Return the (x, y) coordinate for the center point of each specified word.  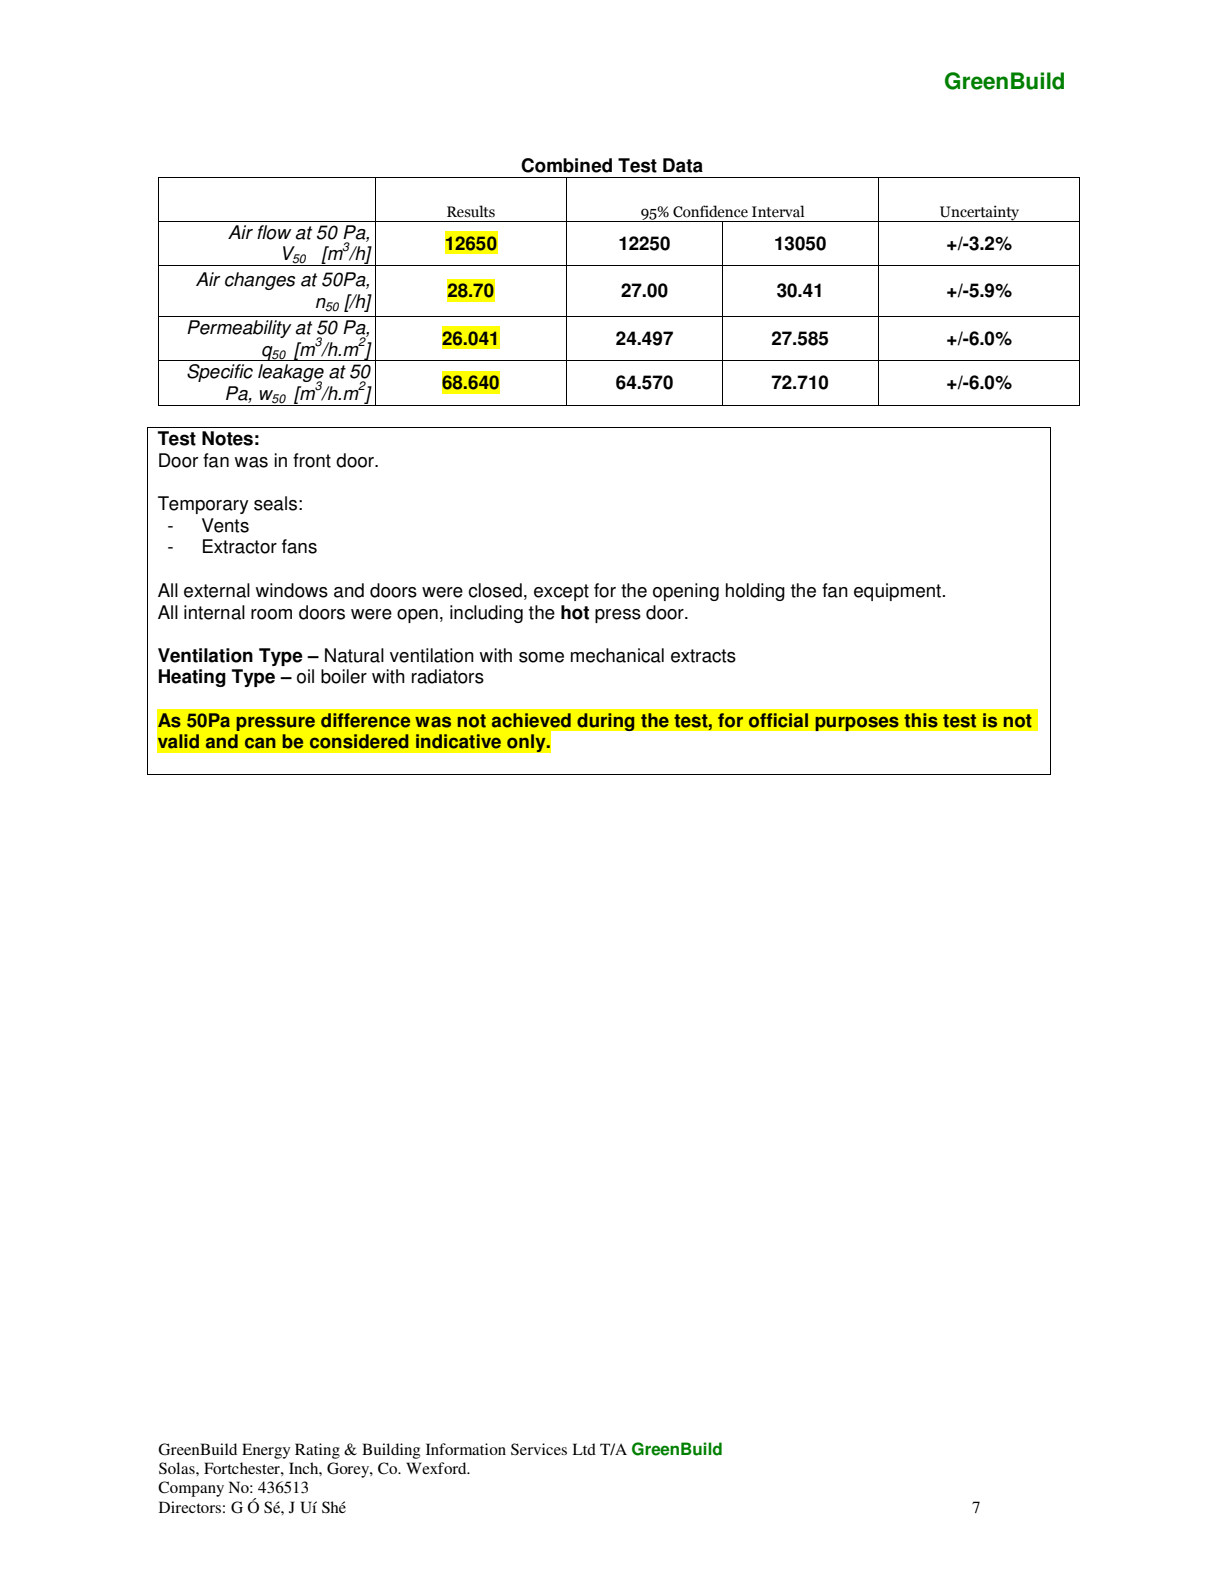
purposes (857, 723)
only (527, 743)
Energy (266, 1451)
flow (274, 232)
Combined (566, 165)
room (271, 614)
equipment (899, 592)
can (260, 743)
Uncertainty (980, 213)
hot (575, 612)
